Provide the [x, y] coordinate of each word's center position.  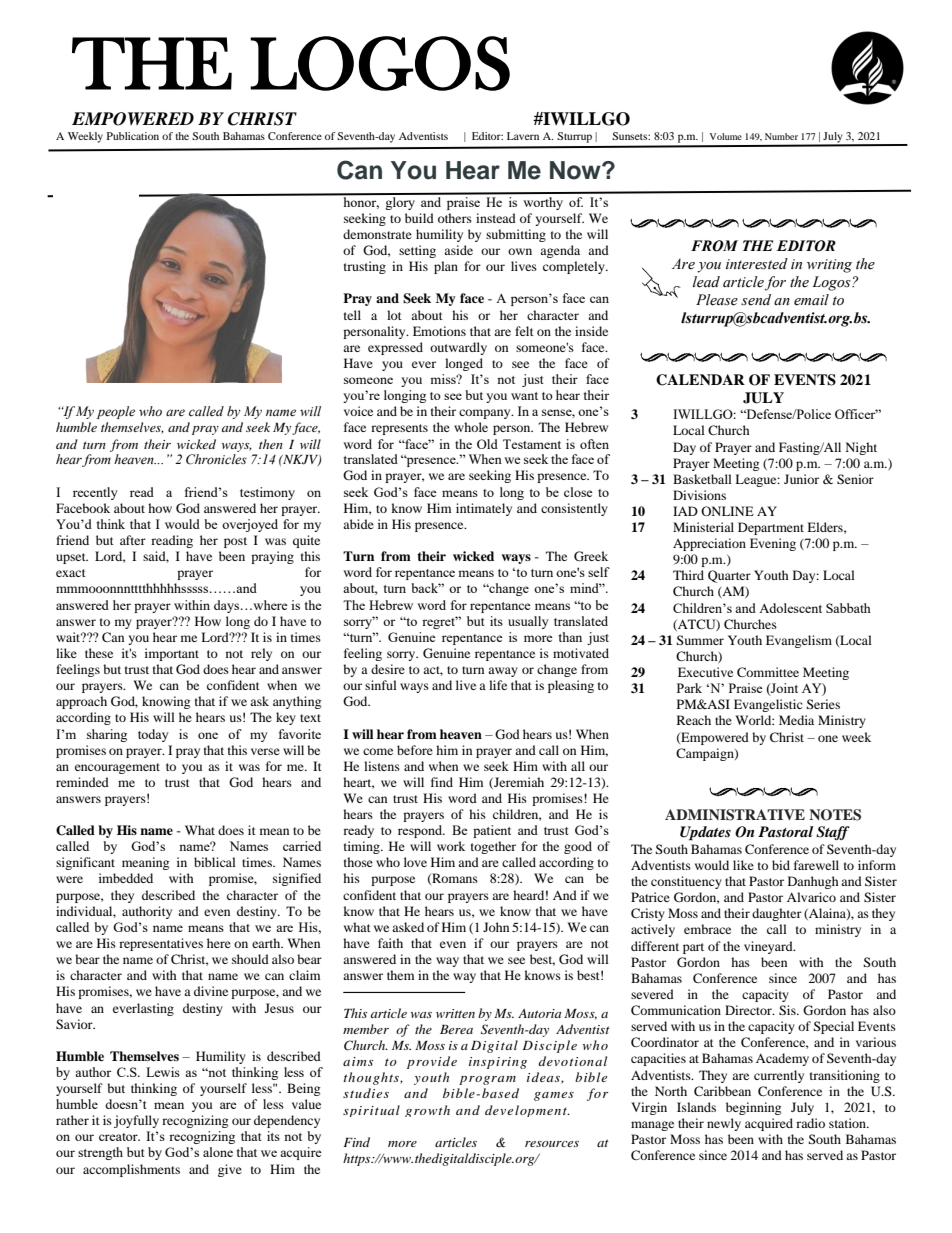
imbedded [126, 878]
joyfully [136, 1121]
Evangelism [799, 641]
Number [781, 136]
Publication [133, 136]
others [455, 218]
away [503, 672]
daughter [777, 914]
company [486, 414]
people [116, 412]
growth [427, 1111]
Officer [856, 414]
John [496, 927]
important [172, 654]
